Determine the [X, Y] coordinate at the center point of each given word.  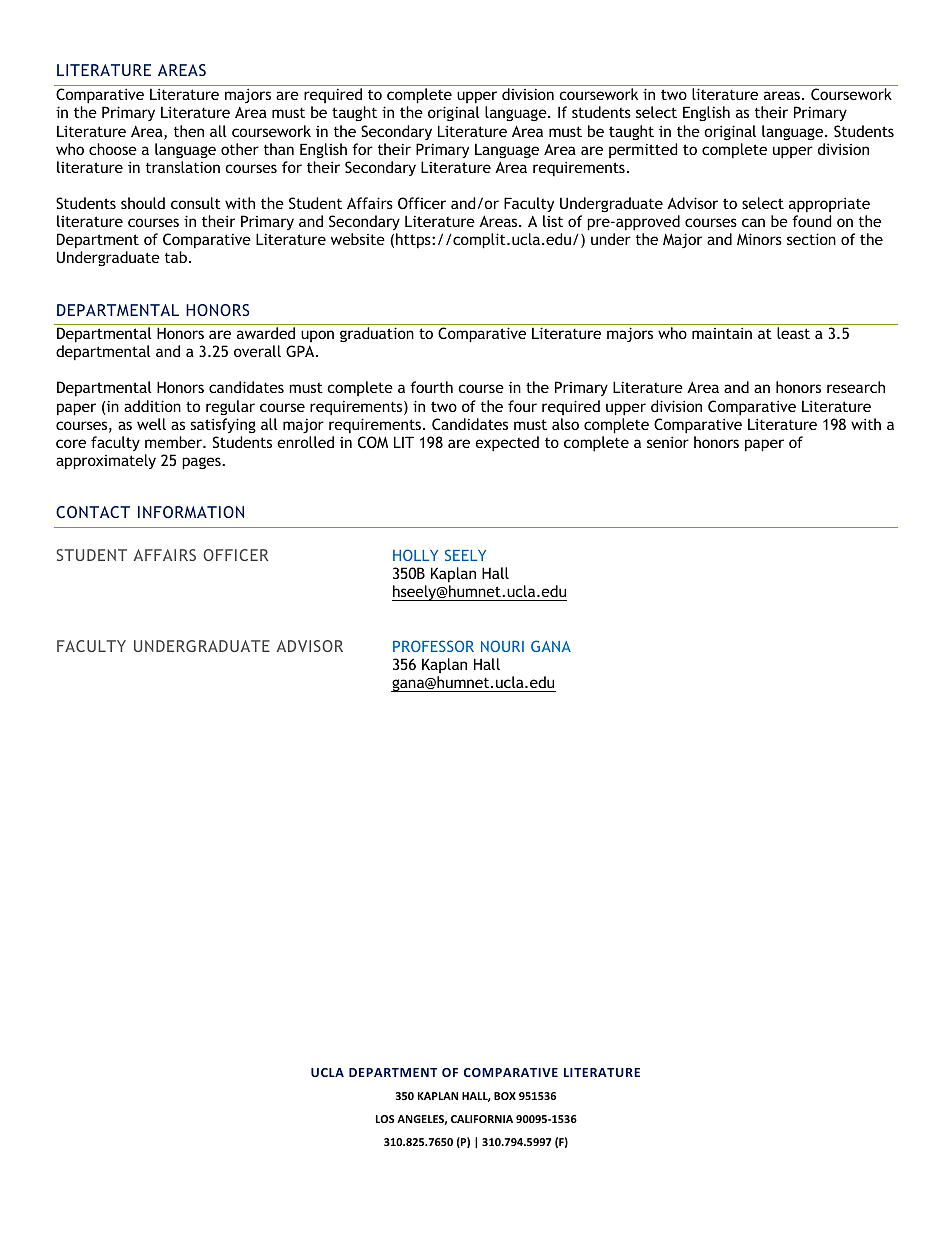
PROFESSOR [433, 646]
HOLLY [415, 555]
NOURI [502, 646]
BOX [505, 1096]
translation [183, 167]
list [553, 221]
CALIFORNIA [482, 1119]
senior [668, 442]
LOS [385, 1119]
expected [507, 444]
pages [202, 463]
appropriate [829, 205]
